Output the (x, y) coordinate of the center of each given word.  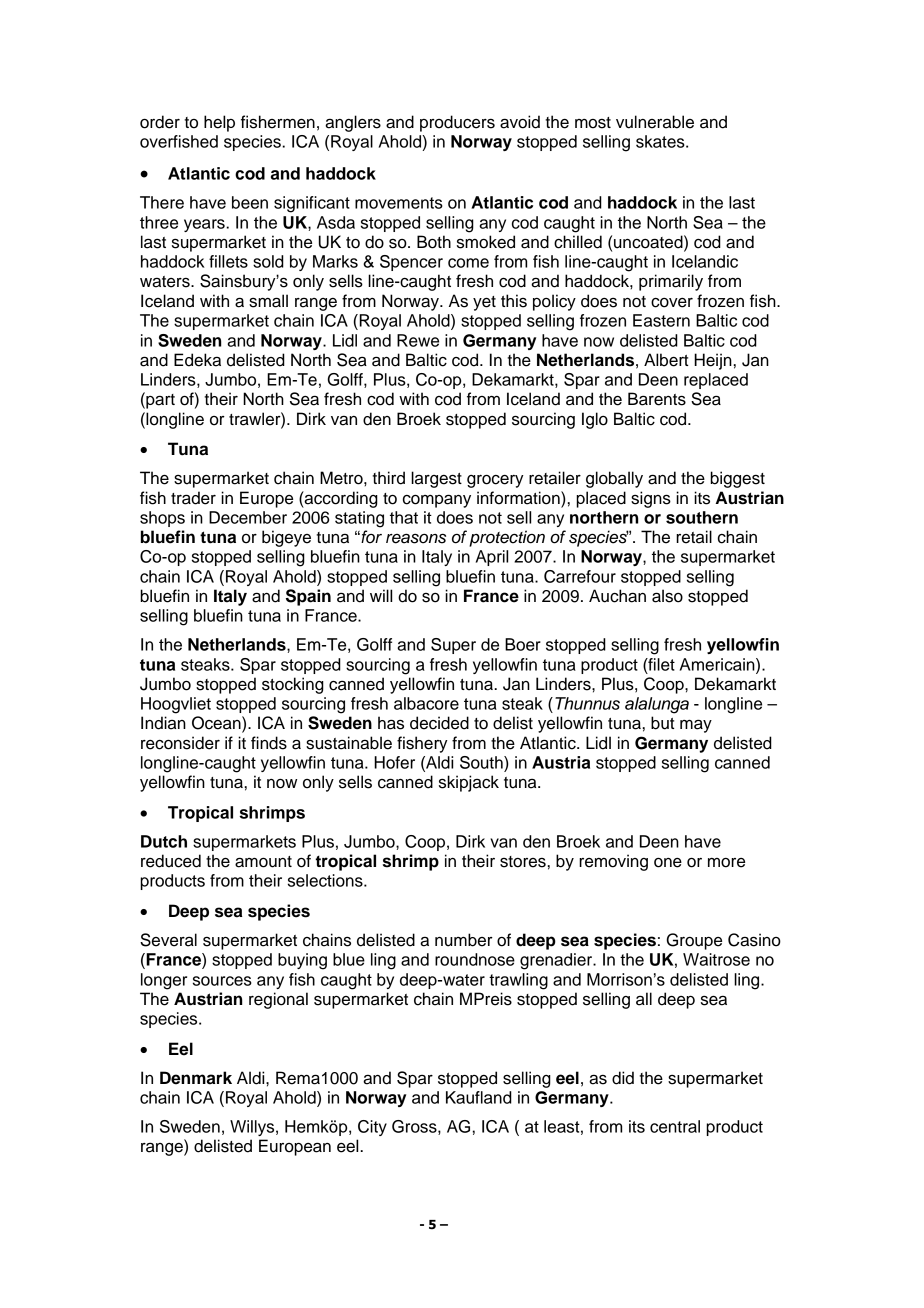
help (219, 123)
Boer (523, 644)
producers (457, 123)
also (667, 596)
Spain (308, 597)
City (372, 1128)
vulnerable (655, 122)
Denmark (196, 1078)
